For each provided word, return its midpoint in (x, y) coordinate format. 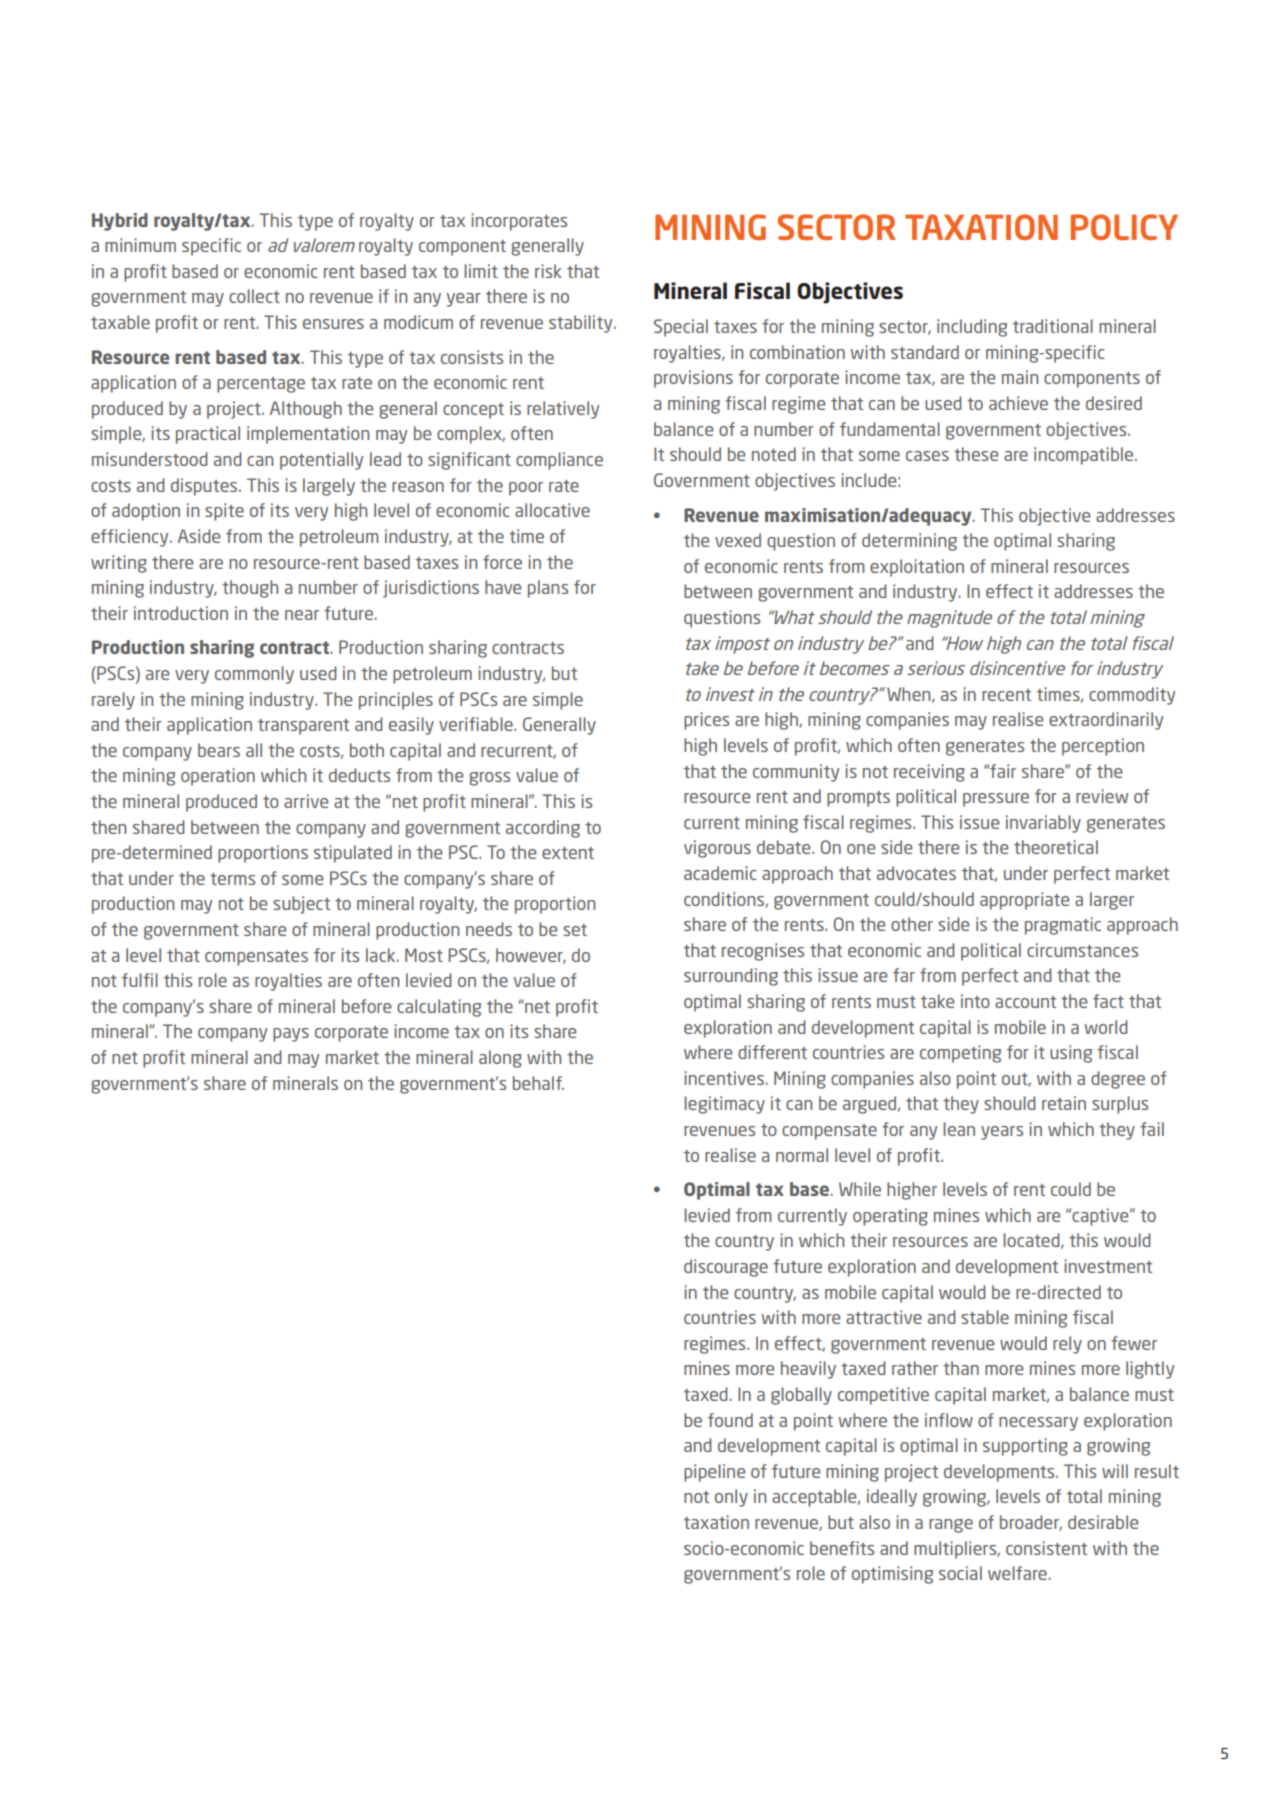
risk (548, 271)
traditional (1053, 326)
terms (232, 879)
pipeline (715, 1473)
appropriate (1025, 901)
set (575, 930)
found (730, 1420)
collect (254, 296)
